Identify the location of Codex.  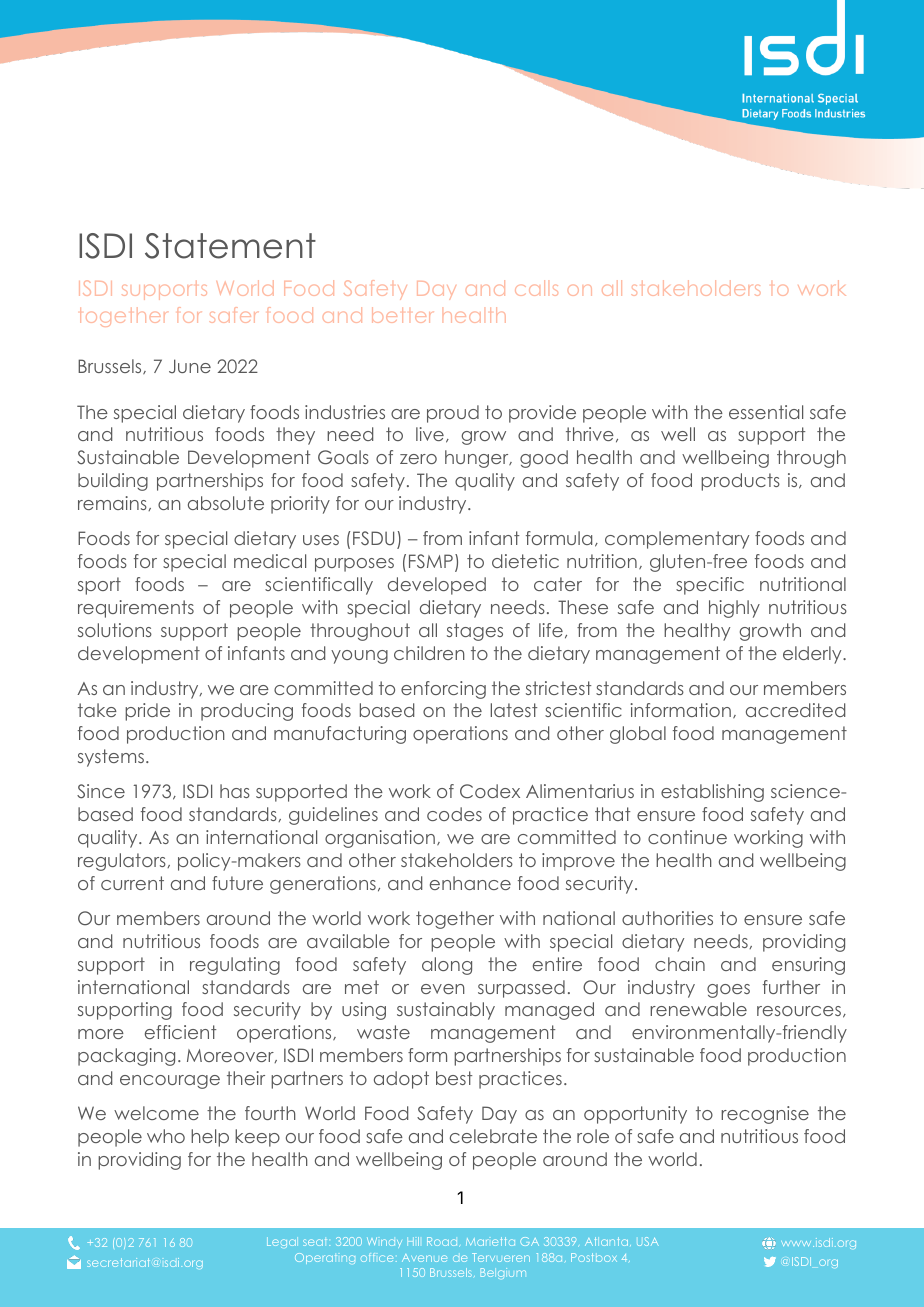
(490, 791).
